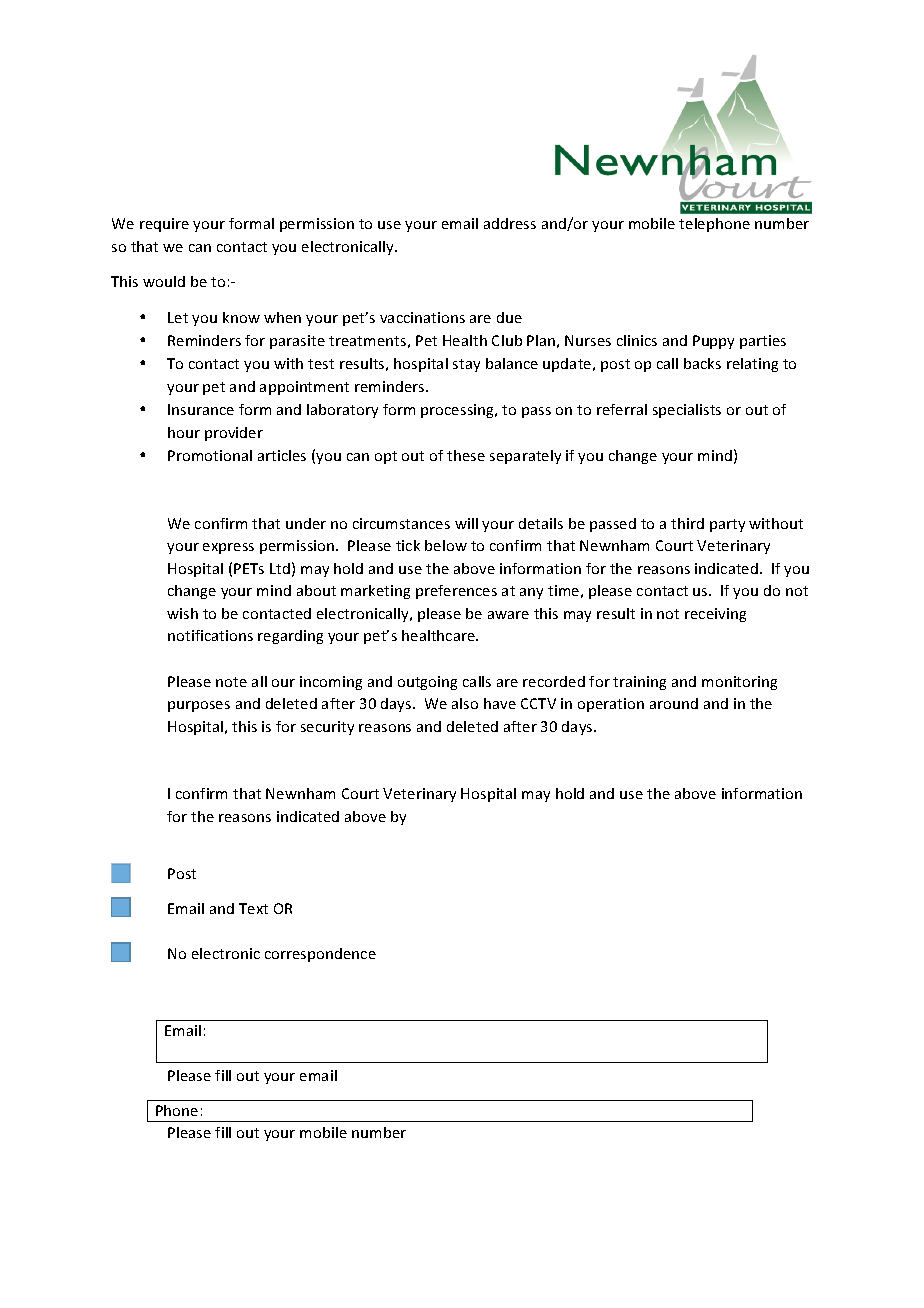 The image size is (924, 1308). Describe the element at coordinates (320, 955) in the screenshot. I see `correspondence` at that location.
